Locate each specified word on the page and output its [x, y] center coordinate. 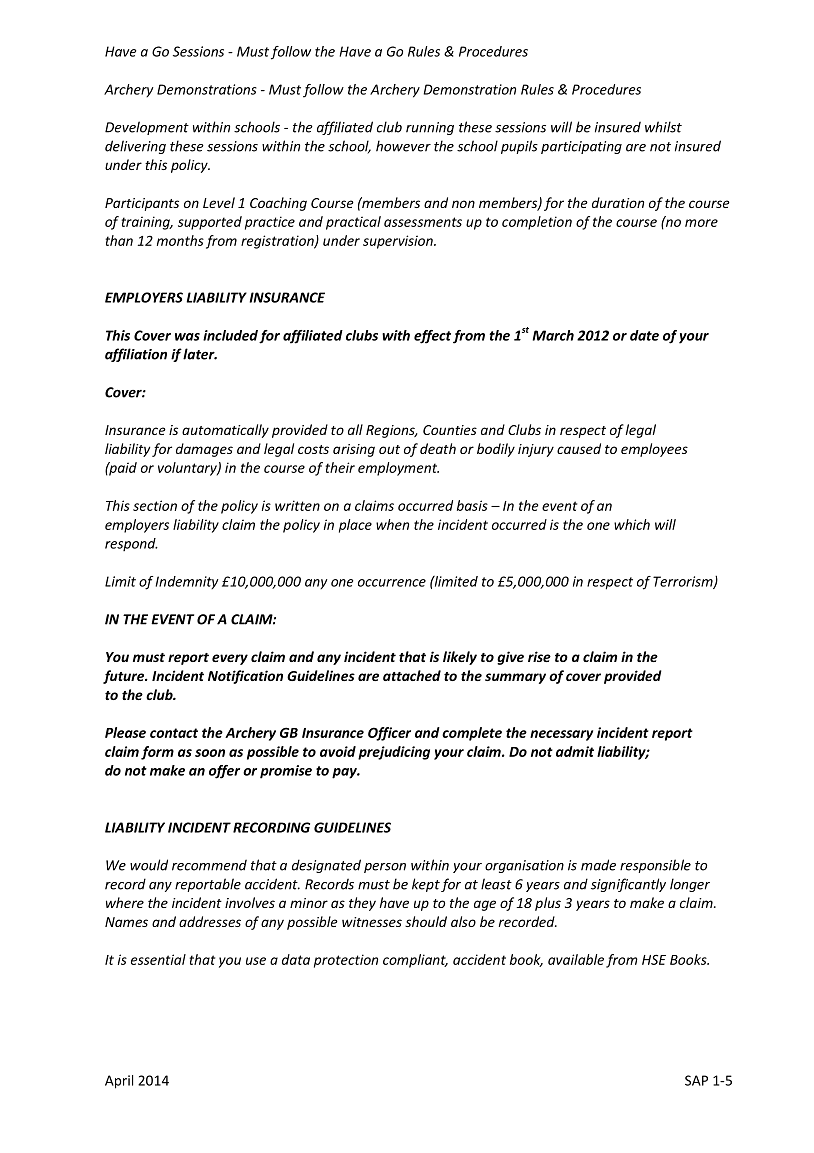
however [403, 146]
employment [398, 469]
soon [210, 753]
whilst [663, 127]
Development [147, 128]
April [119, 1082]
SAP [696, 1080]
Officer [389, 734]
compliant [415, 961]
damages [204, 450]
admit [575, 751]
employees [654, 450]
